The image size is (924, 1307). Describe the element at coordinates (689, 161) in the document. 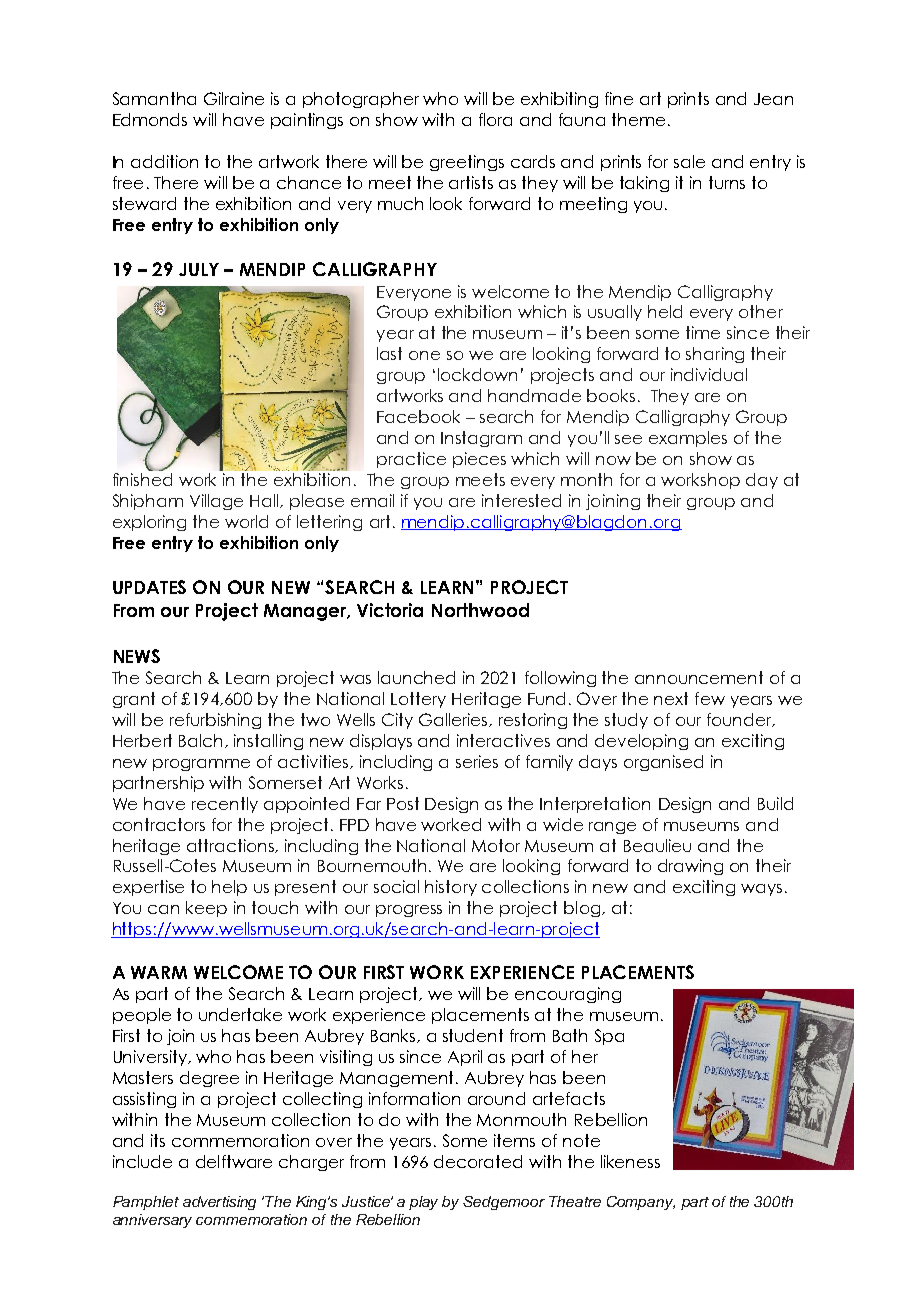

I see `sale` at that location.
